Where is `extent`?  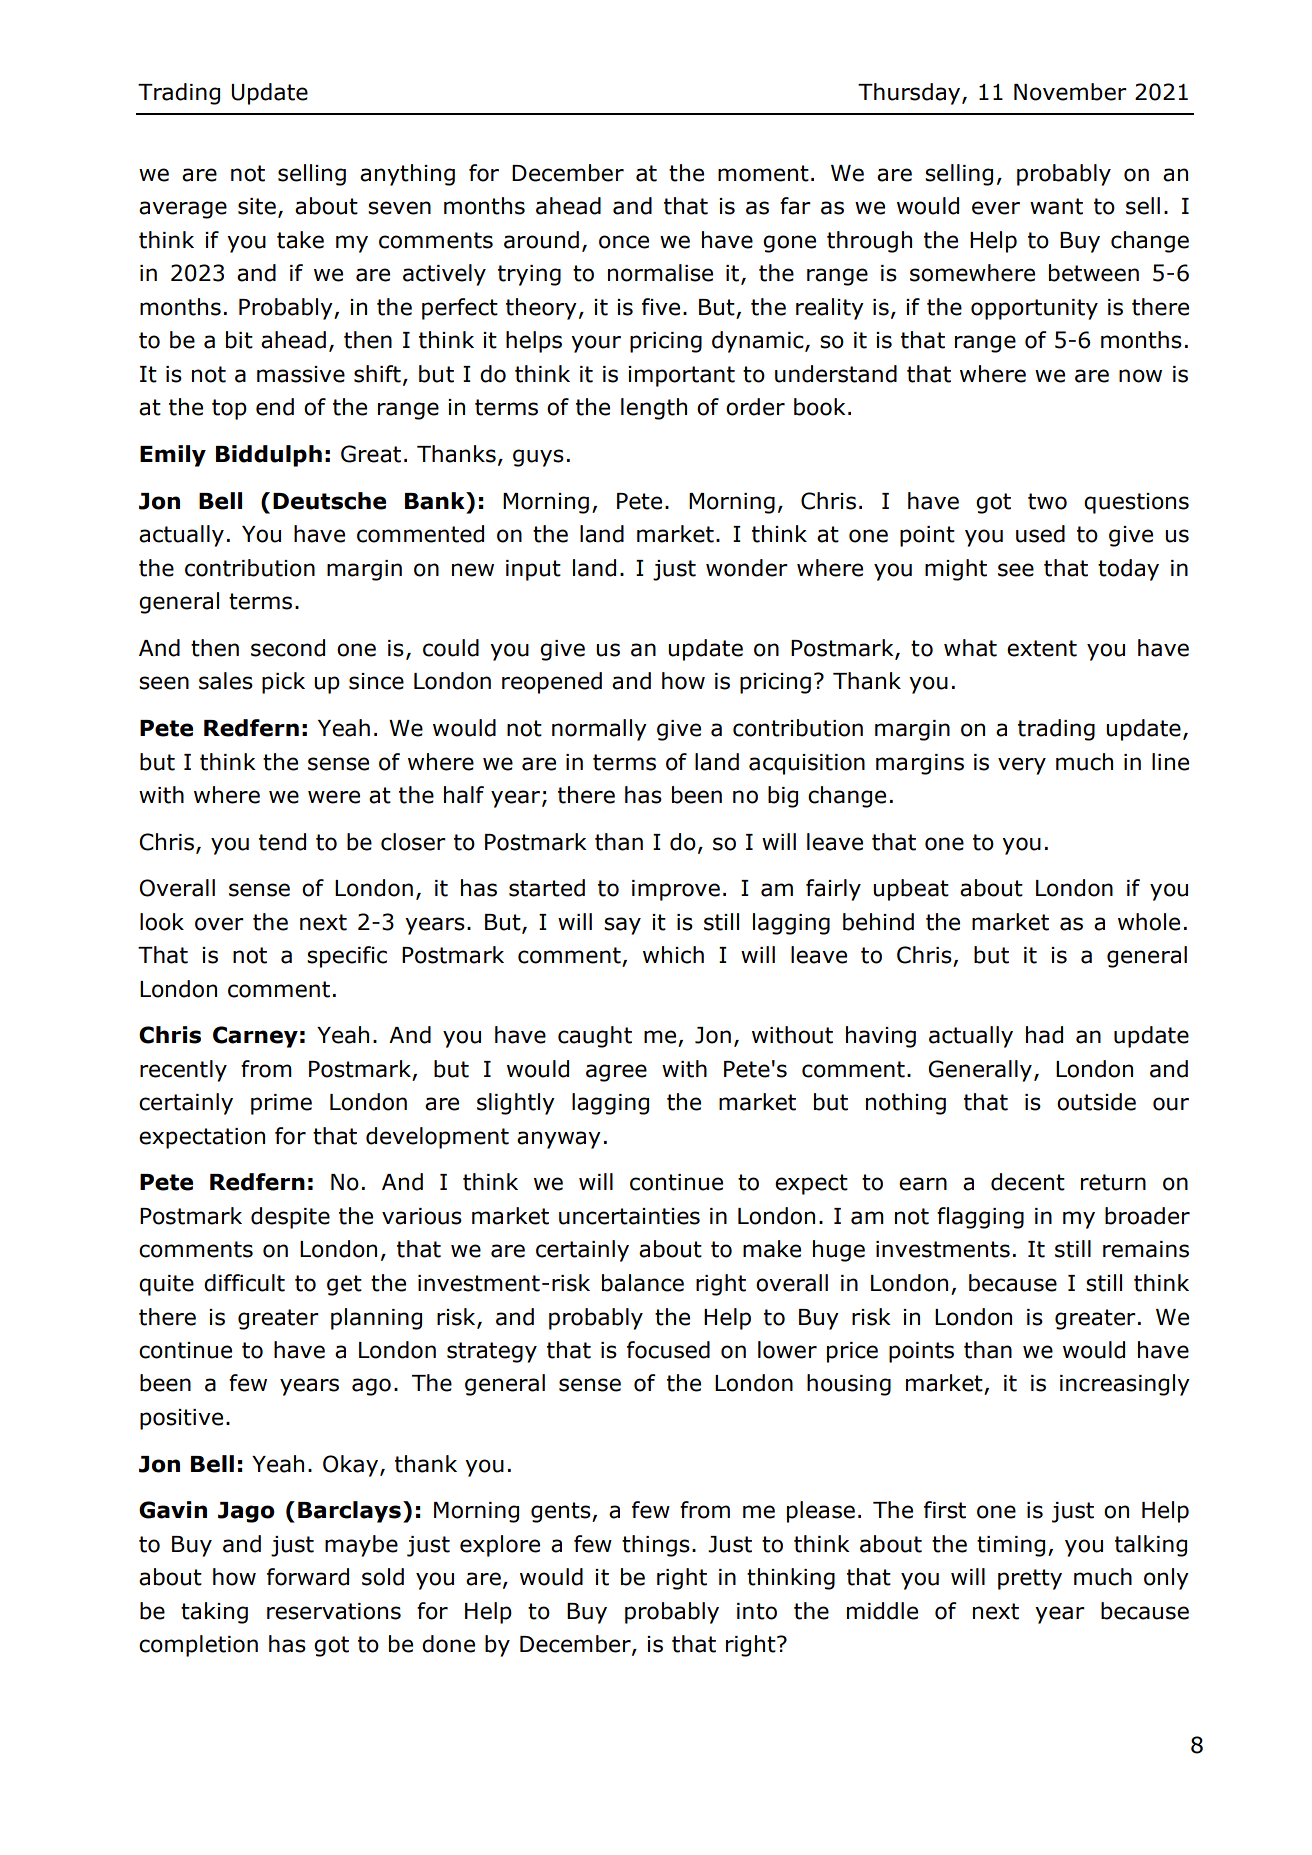
extent is located at coordinates (1042, 648).
